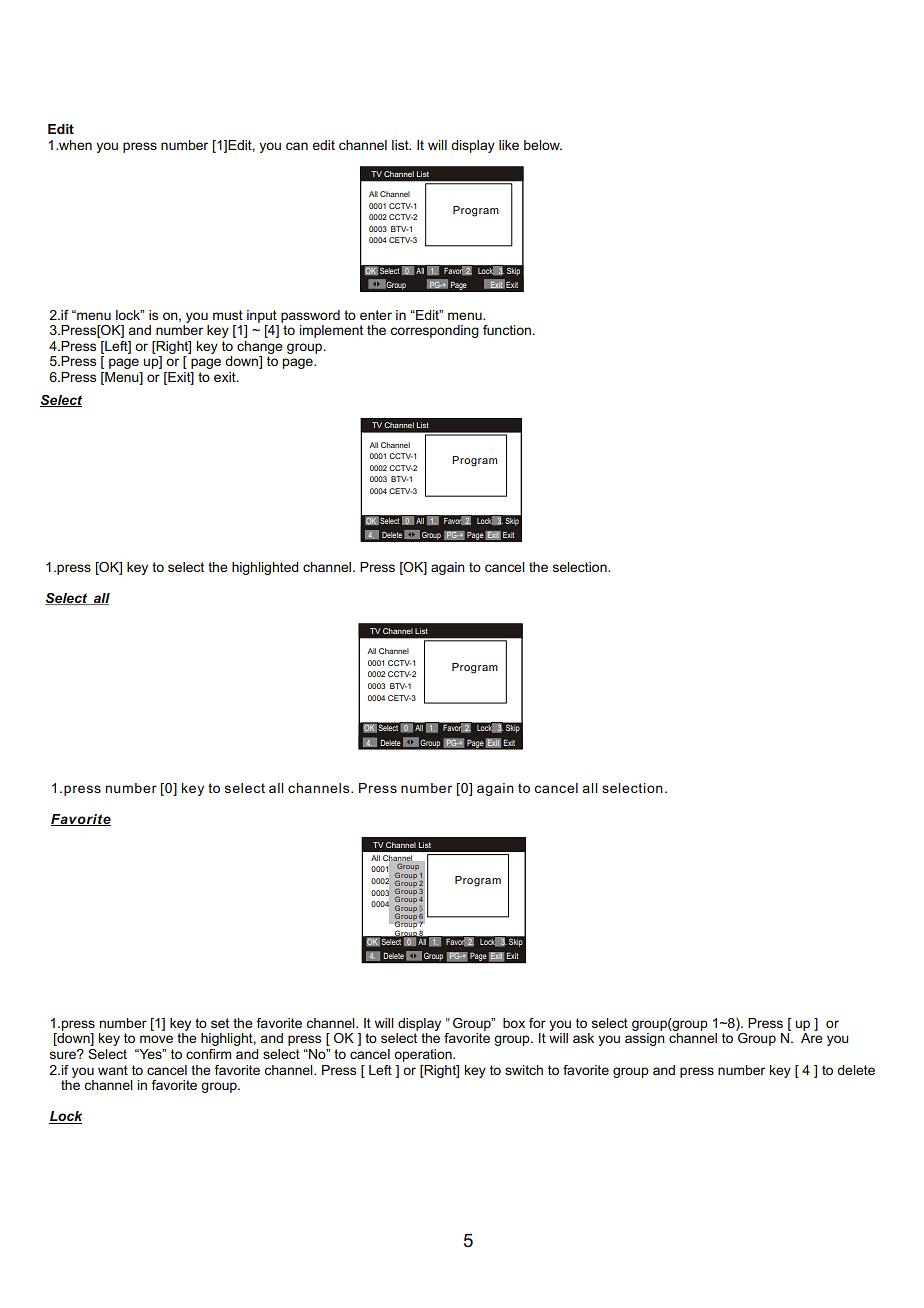 The image size is (924, 1308). I want to click on corresponding, so click(434, 331).
